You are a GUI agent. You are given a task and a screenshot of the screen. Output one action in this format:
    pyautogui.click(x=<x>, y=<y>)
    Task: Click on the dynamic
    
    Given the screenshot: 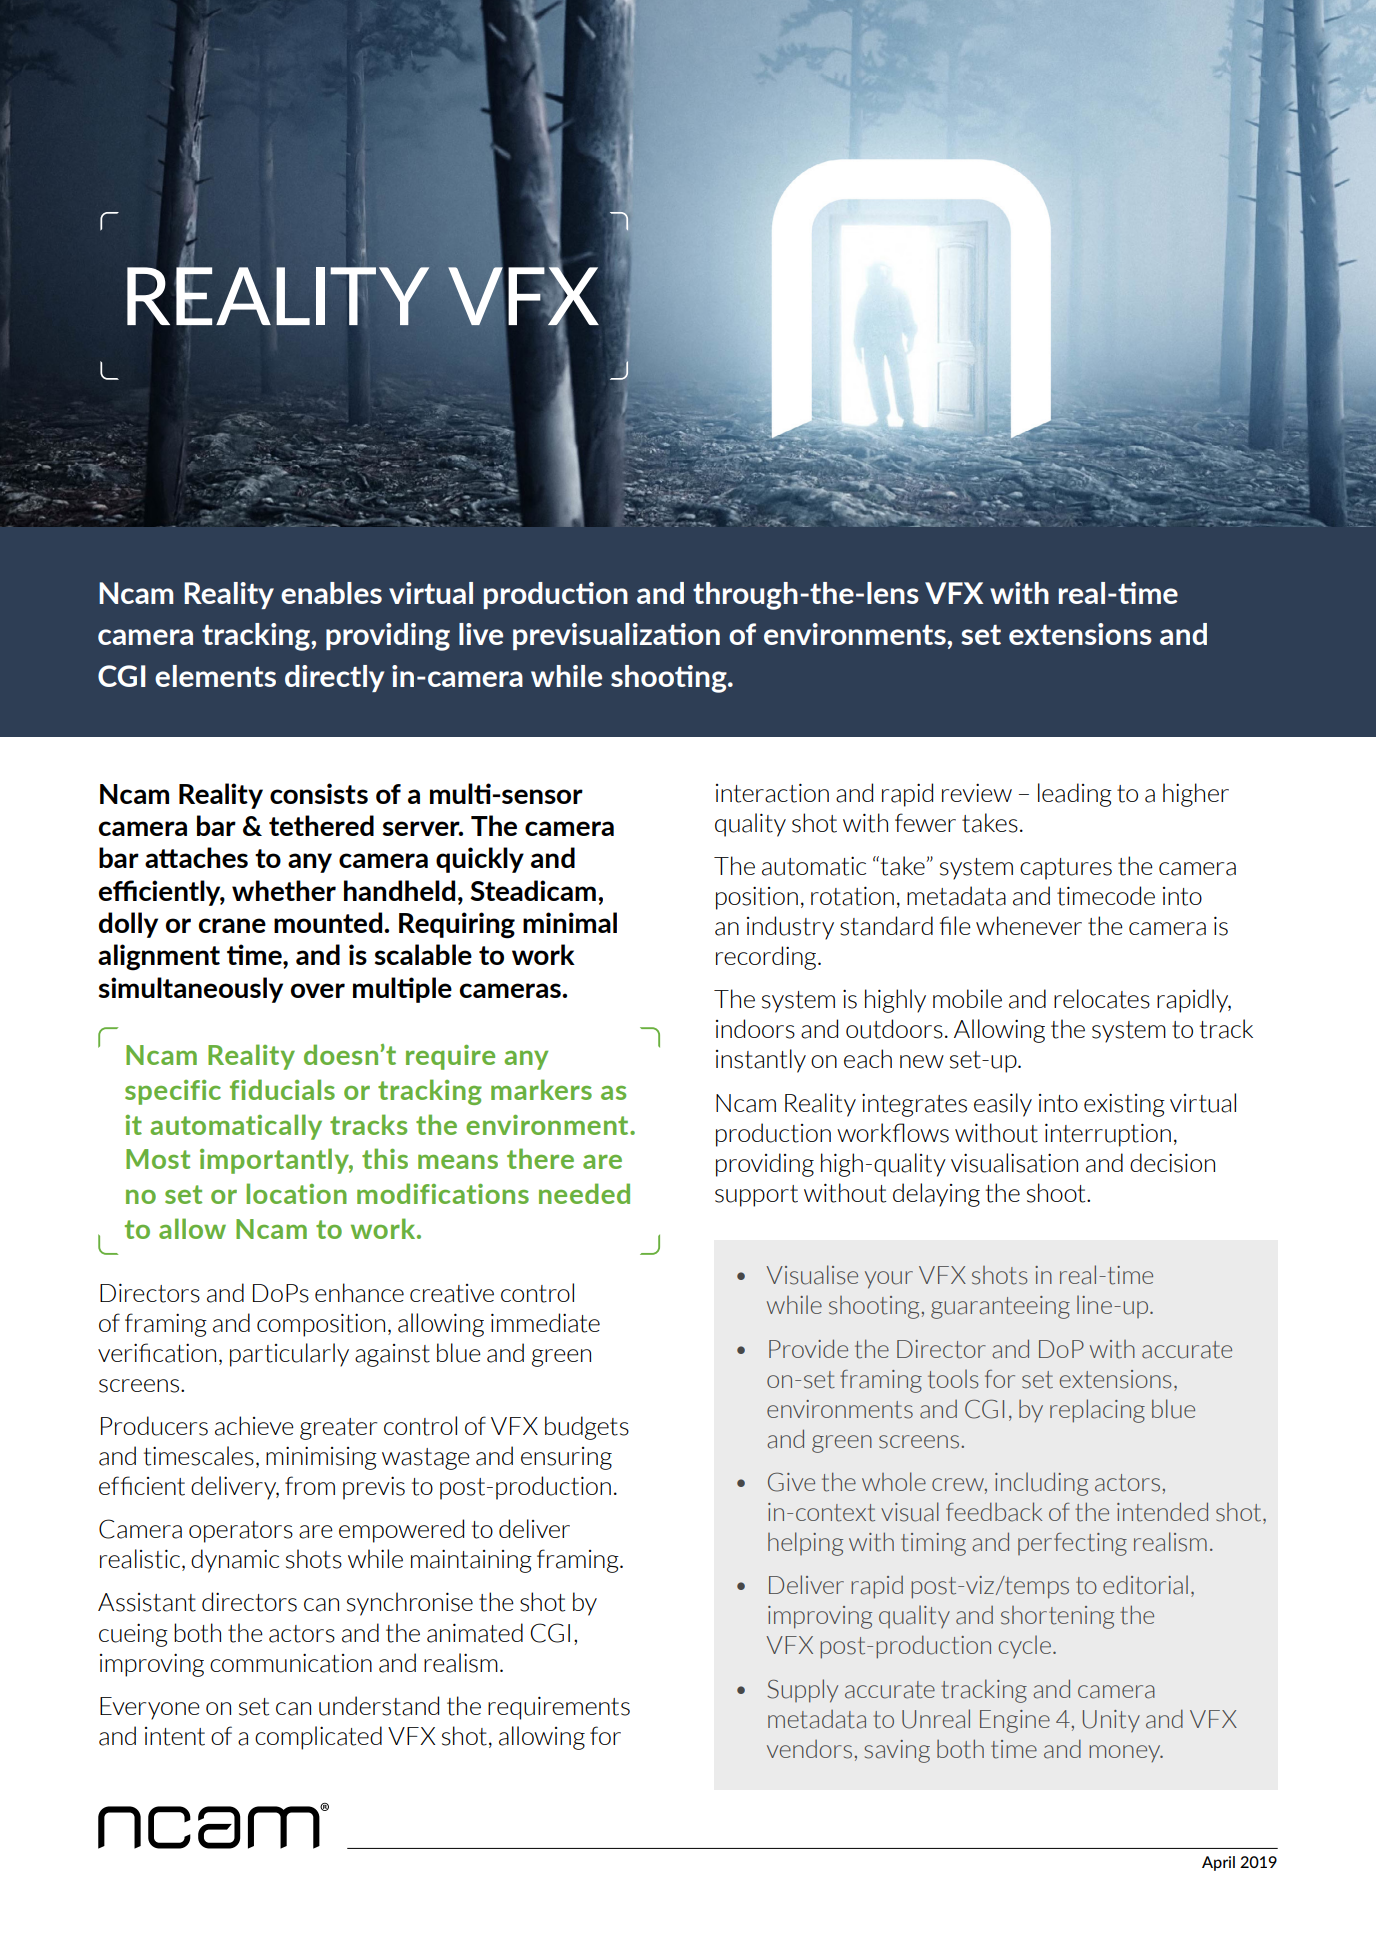 What is the action you would take?
    pyautogui.click(x=235, y=1561)
